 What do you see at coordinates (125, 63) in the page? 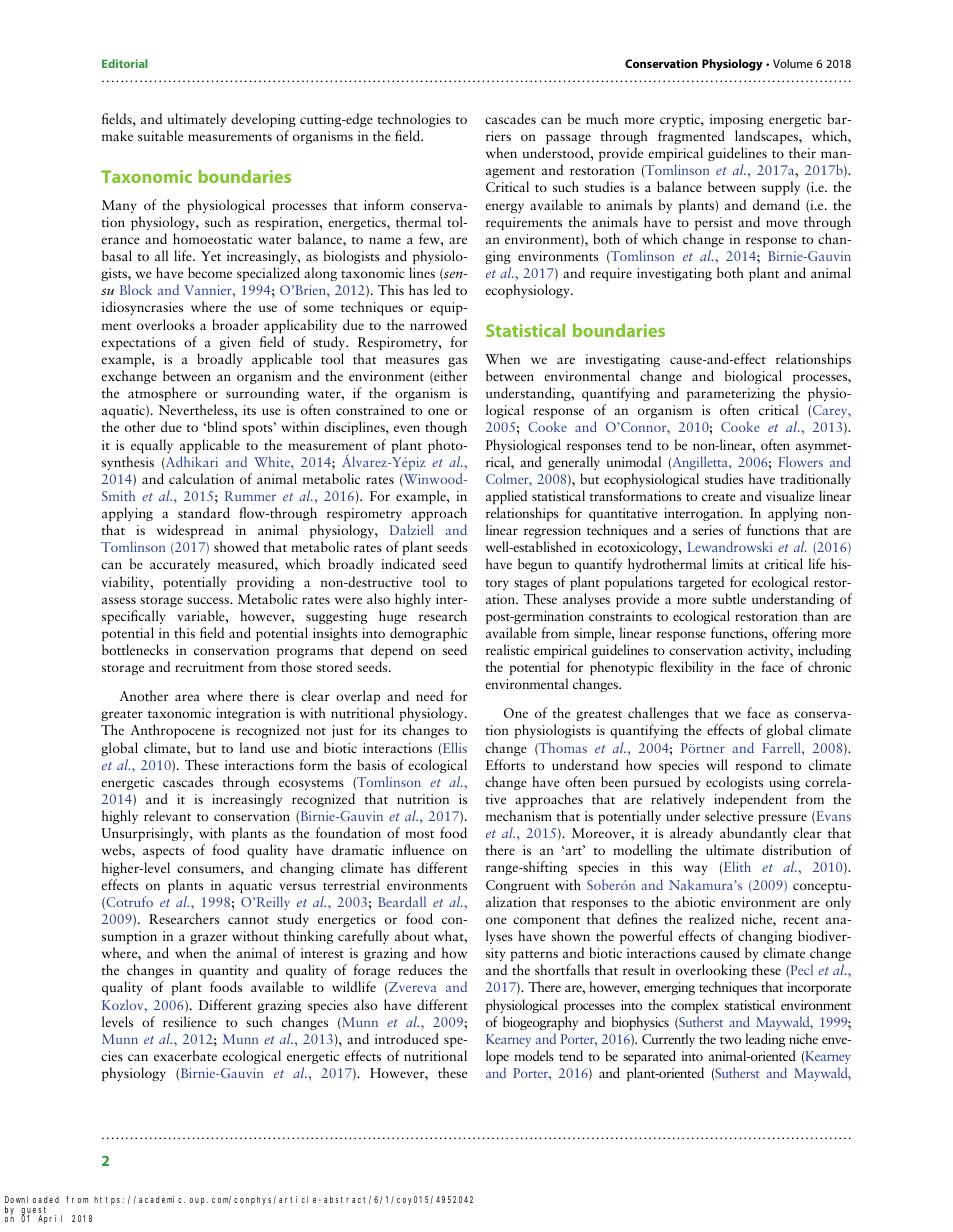
I see `Editorial` at bounding box center [125, 63].
